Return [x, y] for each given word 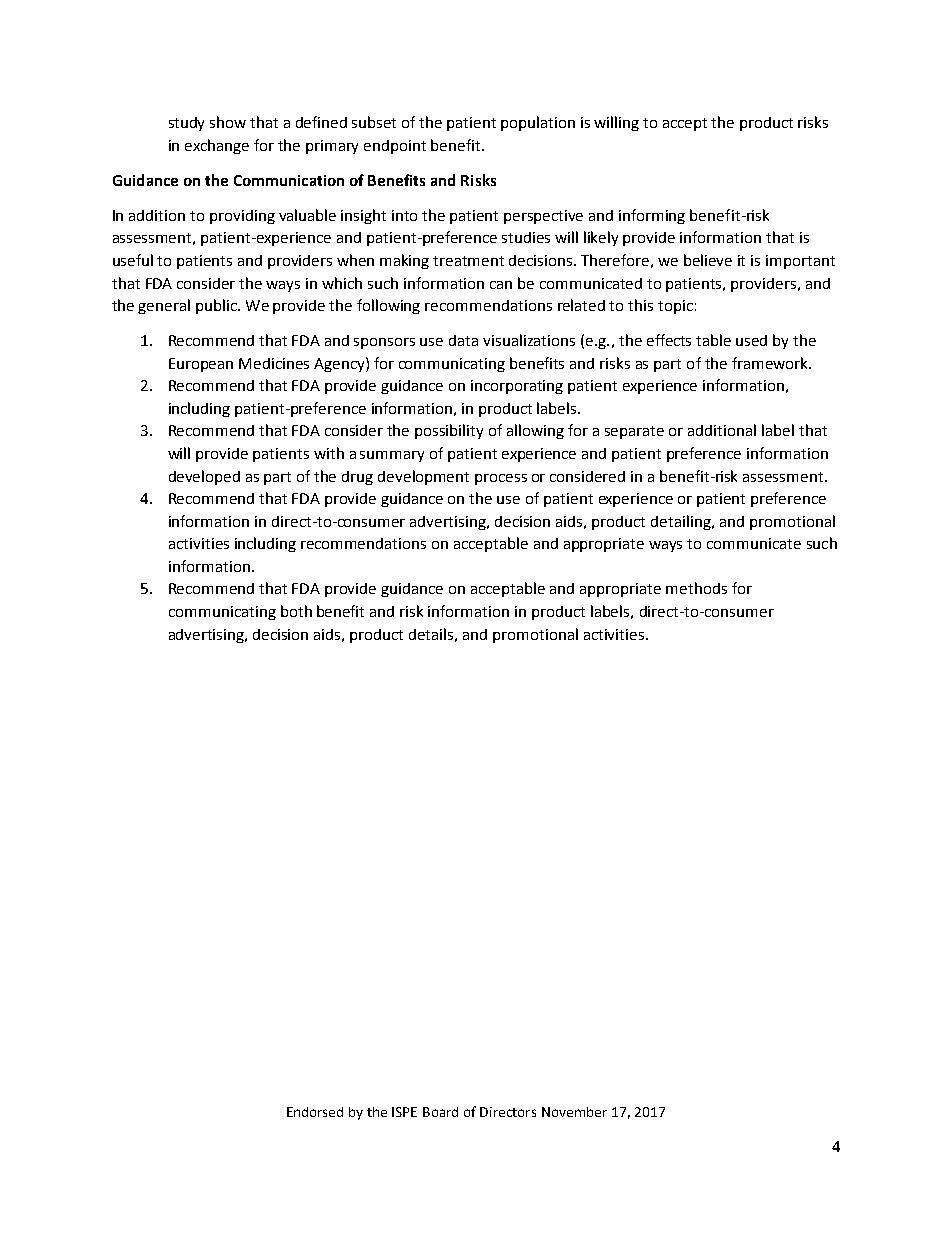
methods [696, 588]
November [574, 1112]
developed [204, 477]
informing [652, 216]
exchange [217, 146]
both [296, 611]
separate [634, 432]
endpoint [395, 147]
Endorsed [315, 1112]
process [501, 479]
